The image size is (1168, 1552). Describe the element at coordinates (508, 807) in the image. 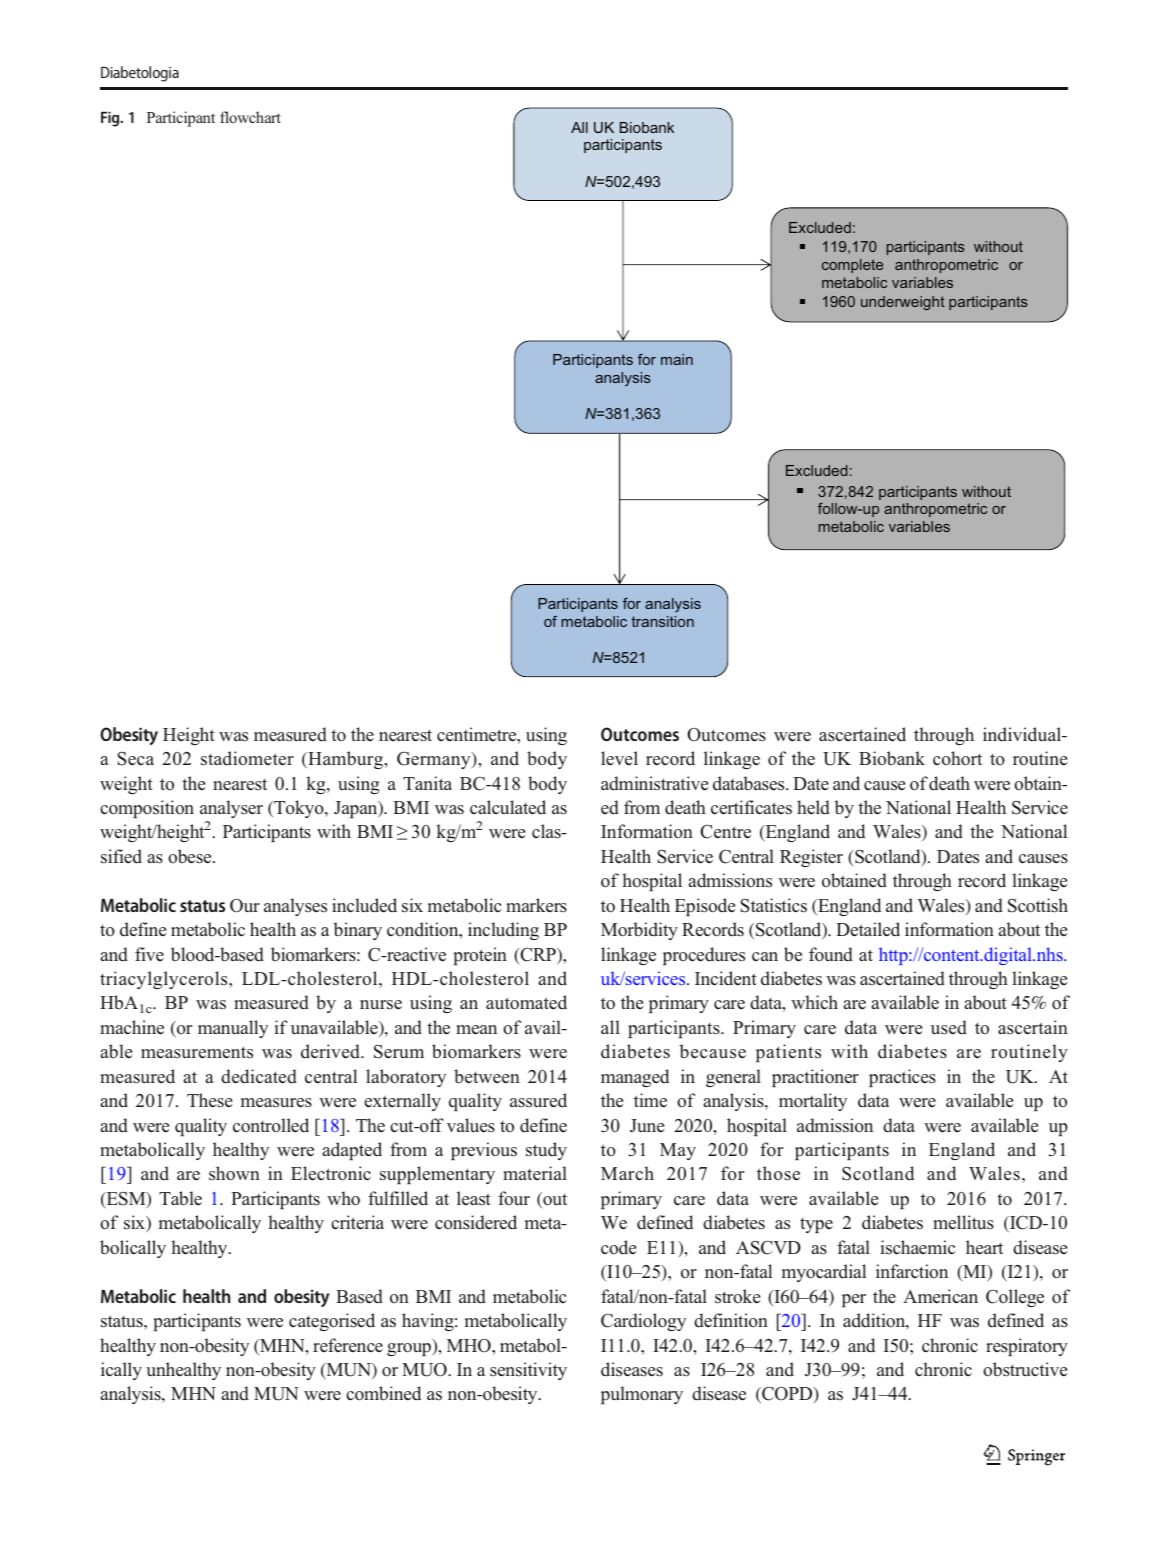

I see `calculated` at that location.
